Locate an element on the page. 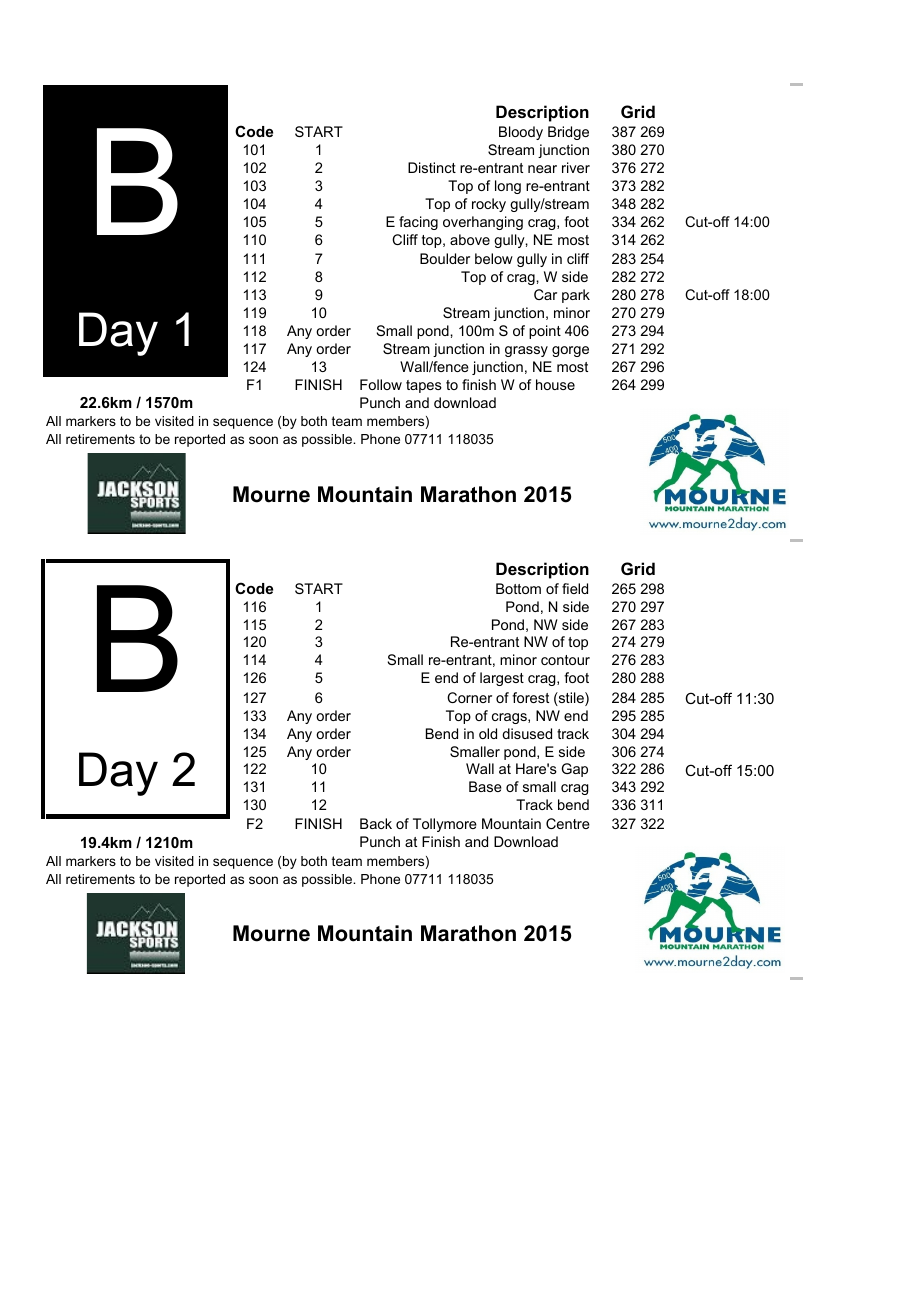  house is located at coordinates (555, 384).
